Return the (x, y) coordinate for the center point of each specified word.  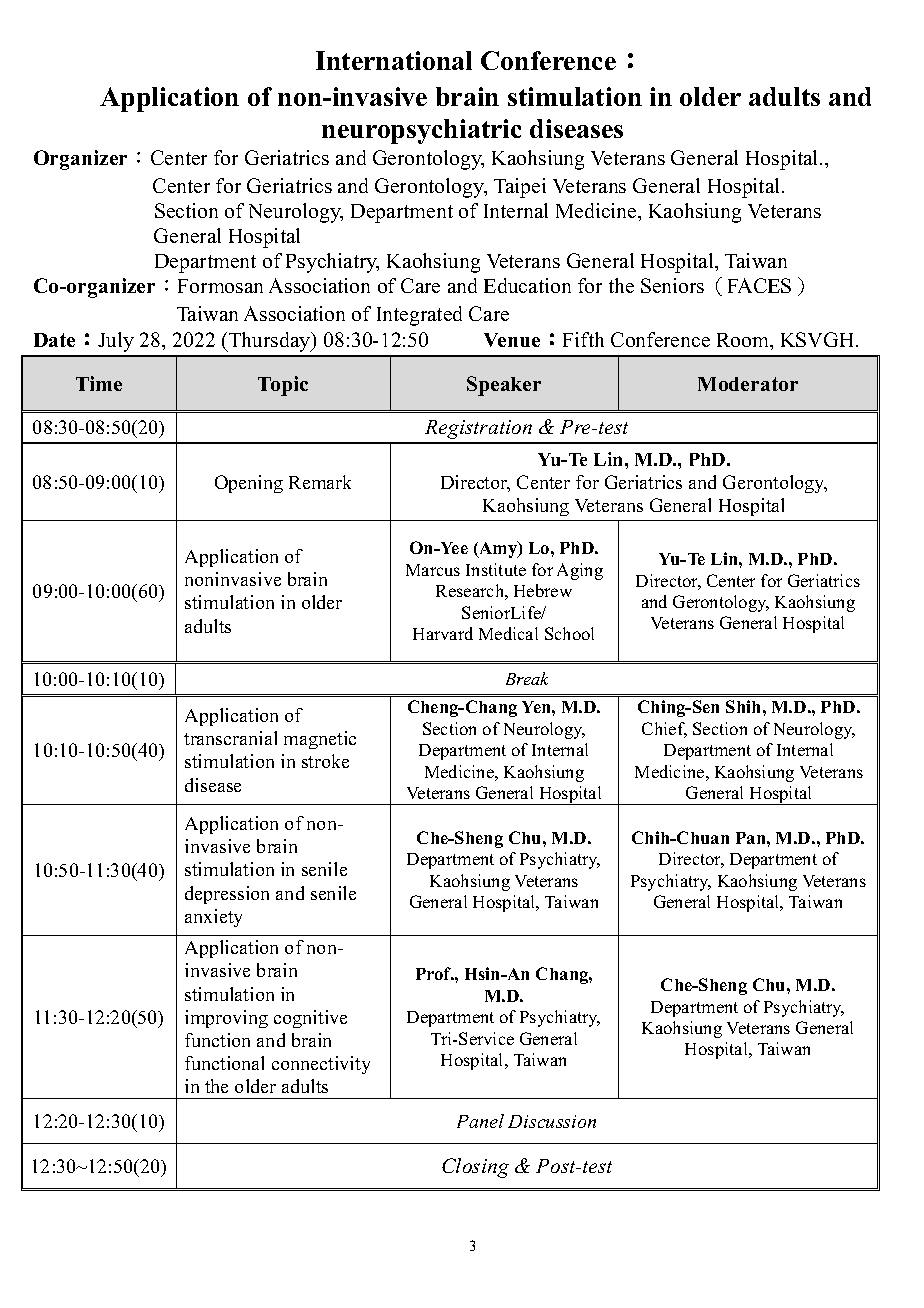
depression (227, 895)
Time (99, 383)
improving (226, 1019)
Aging (580, 571)
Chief (664, 730)
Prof (435, 973)
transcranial (230, 738)
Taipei (520, 188)
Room (744, 341)
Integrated (419, 316)
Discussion (552, 1121)
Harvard (443, 633)
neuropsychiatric (421, 131)
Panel (480, 1121)
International (394, 60)
